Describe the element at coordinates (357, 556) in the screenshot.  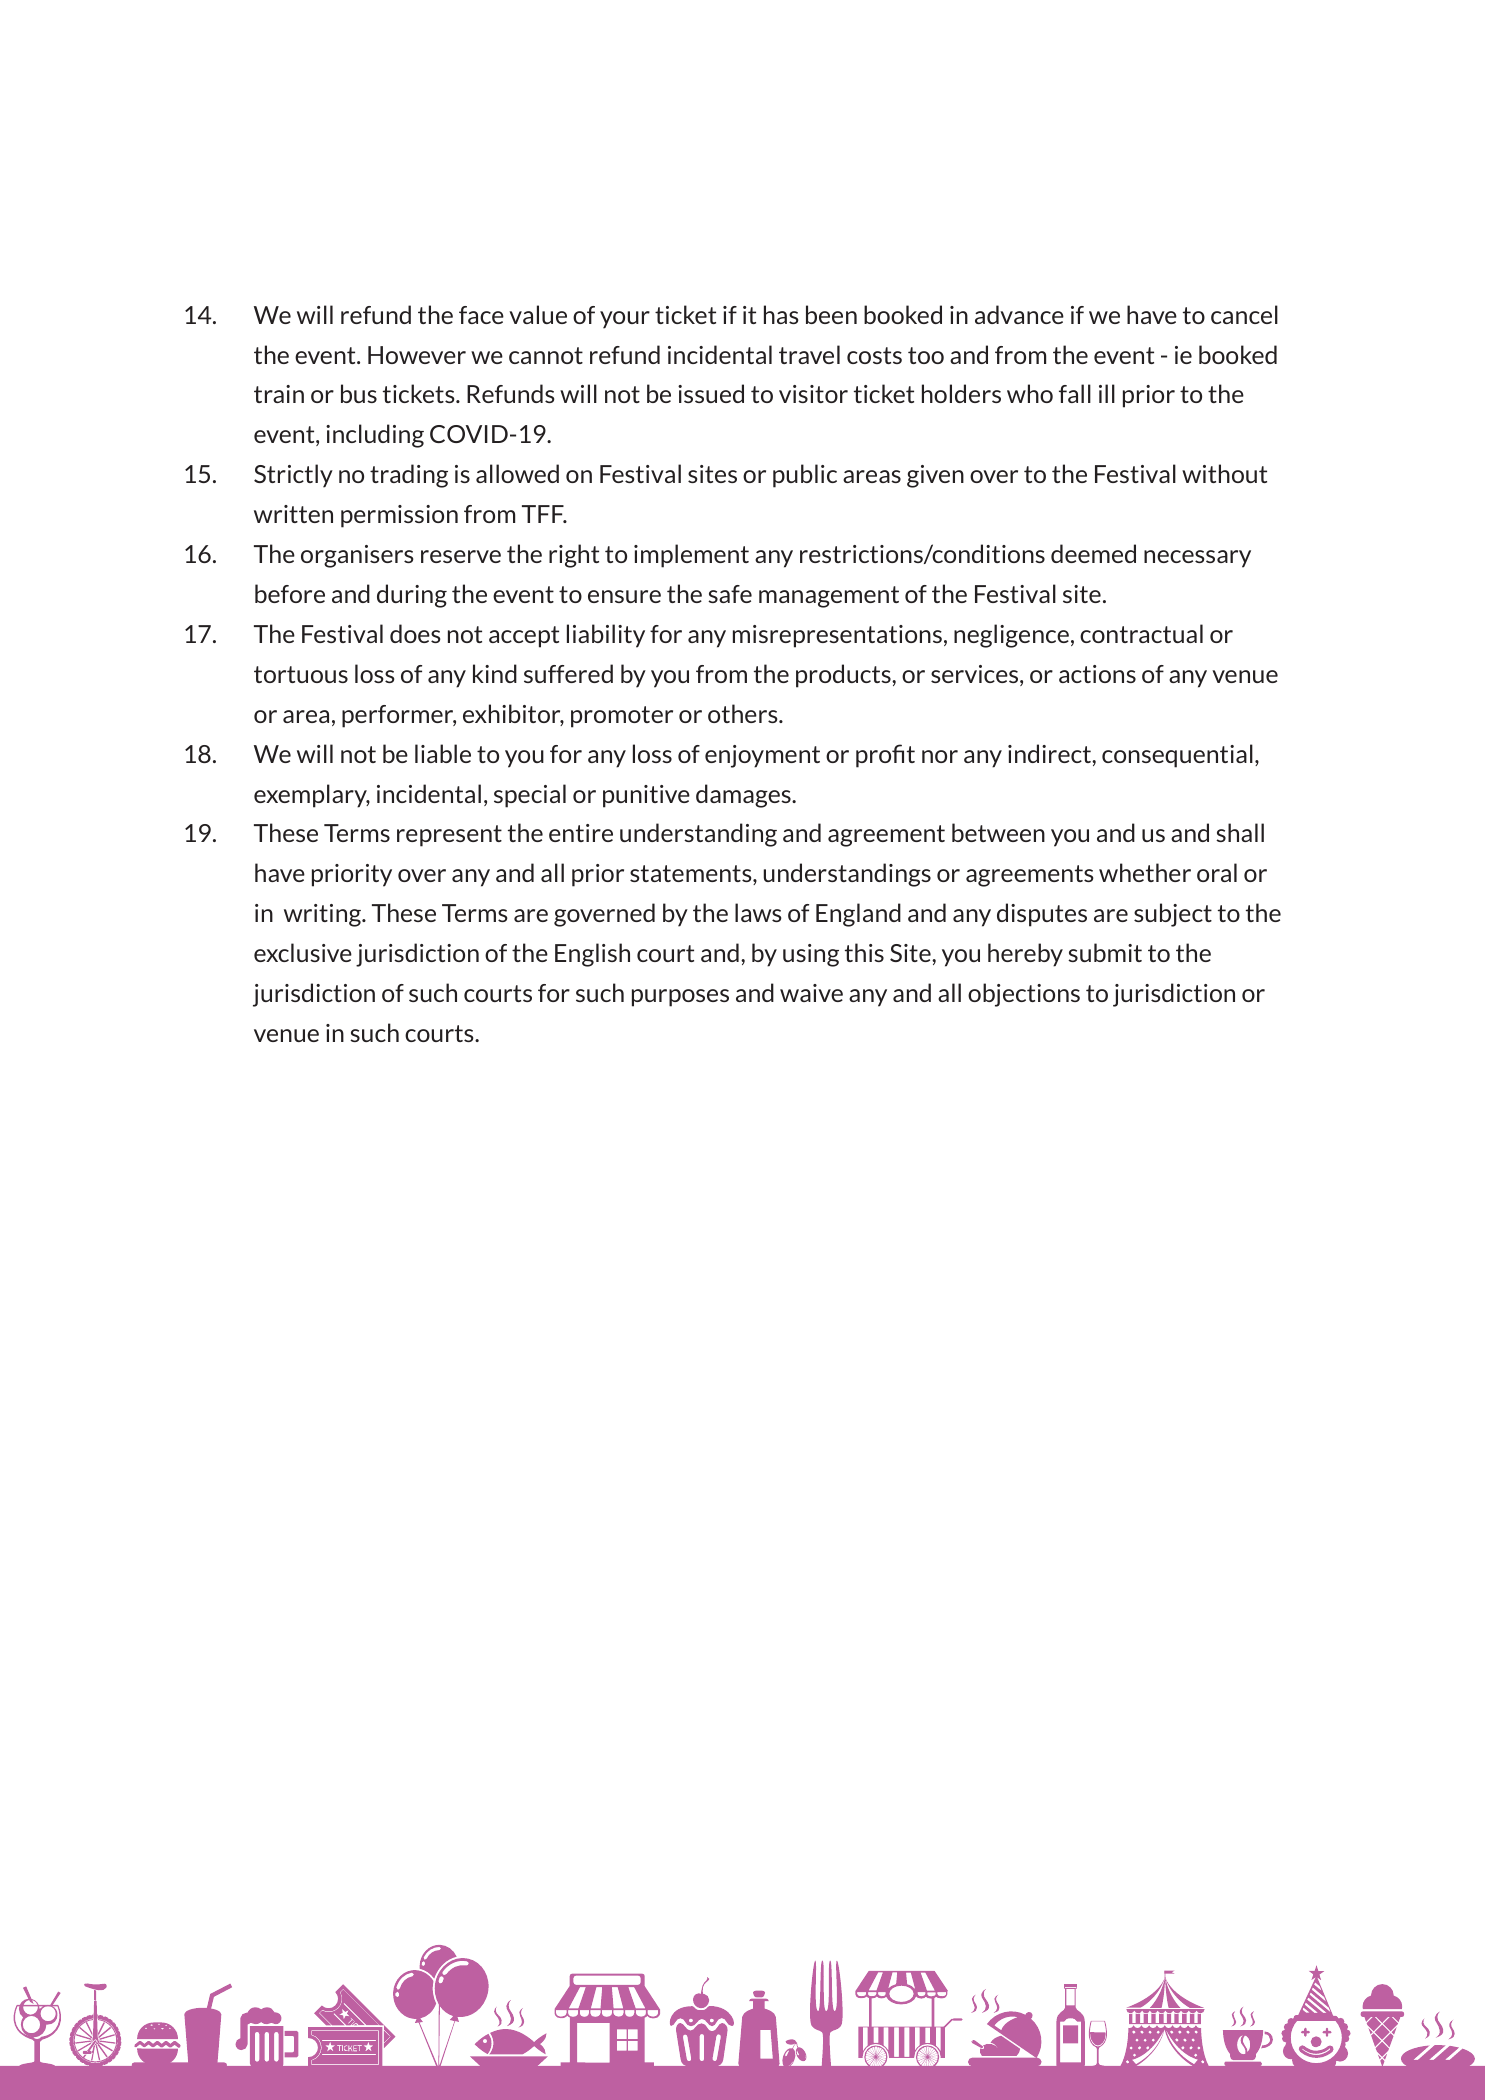
I see `organisers` at that location.
